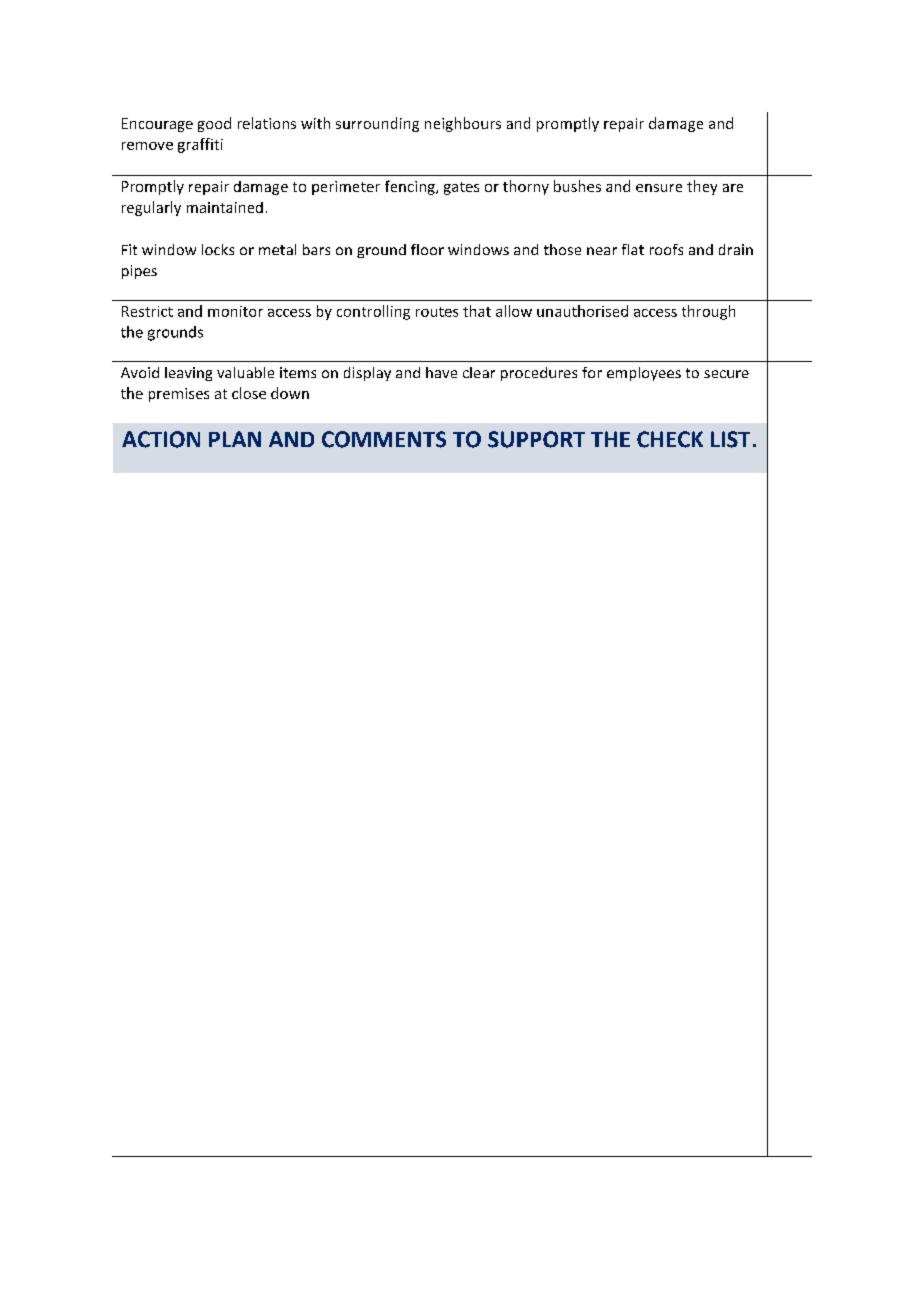  I want to click on ensure, so click(659, 188).
